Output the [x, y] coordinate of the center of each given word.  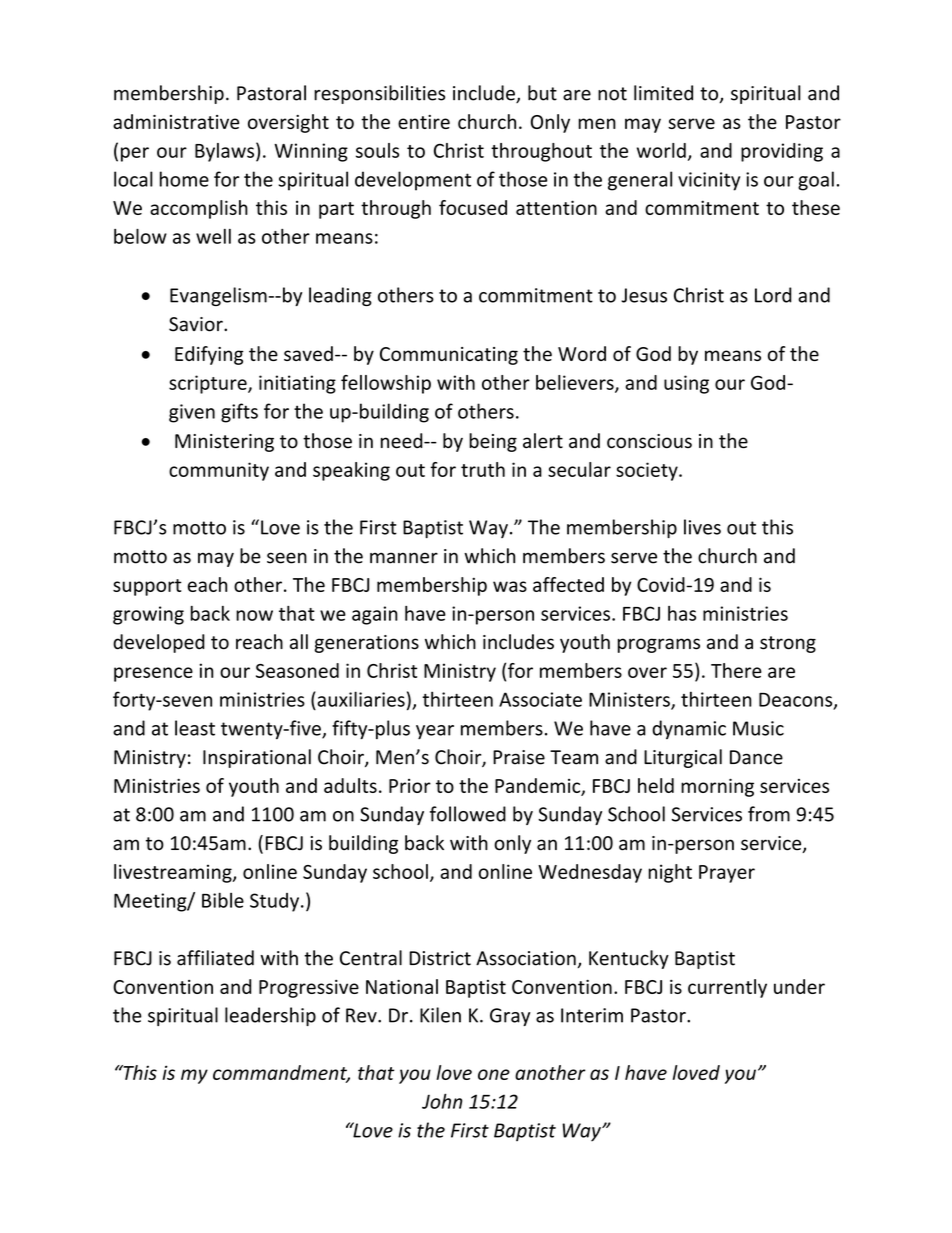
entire [424, 122]
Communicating [449, 356]
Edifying [209, 355]
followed [468, 814]
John [442, 1101]
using [686, 384]
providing [782, 152]
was [510, 586]
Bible [223, 900]
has [682, 613]
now [254, 615]
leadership [270, 1016]
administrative [176, 121]
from [769, 814]
